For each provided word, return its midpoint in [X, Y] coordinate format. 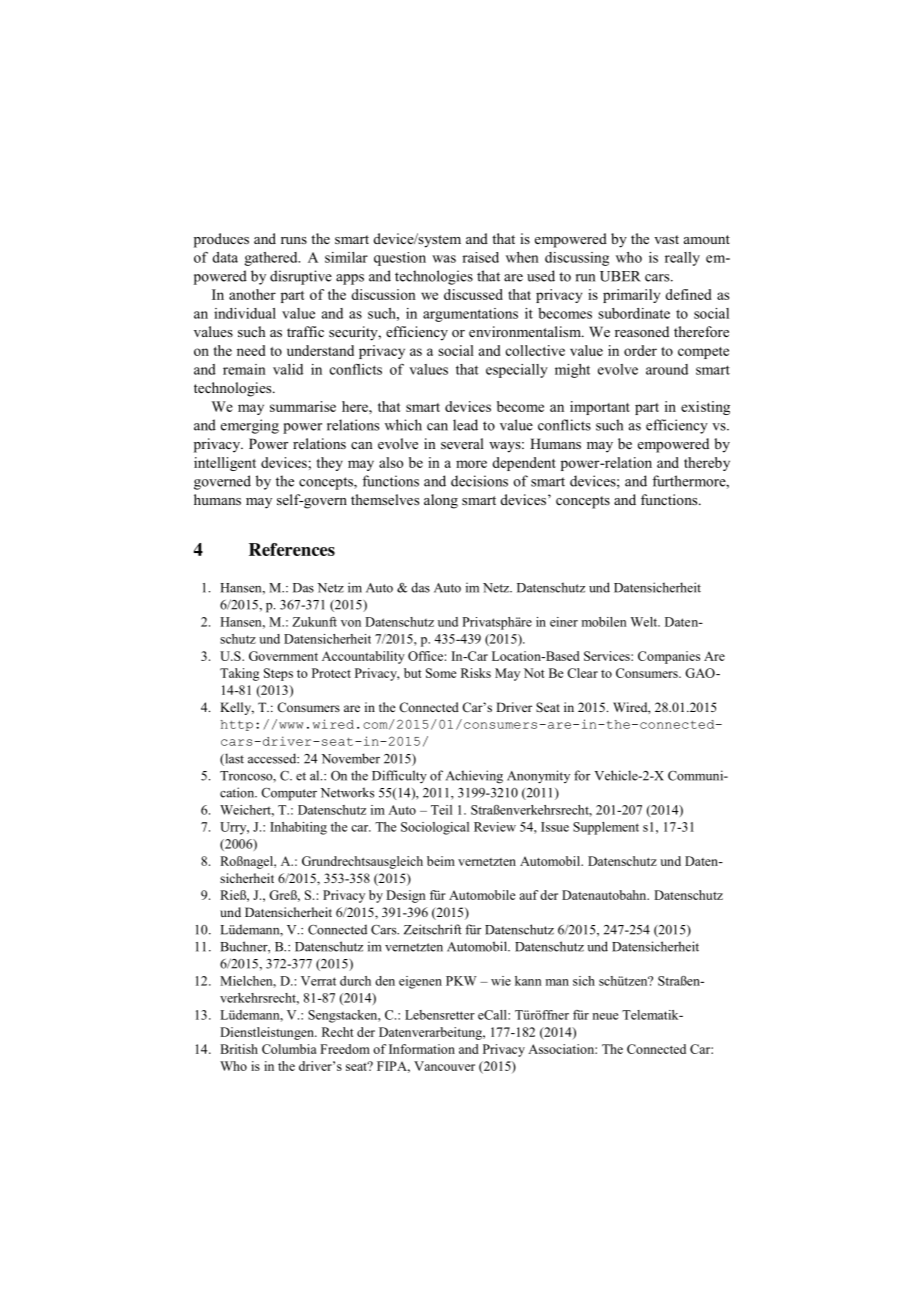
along [441, 501]
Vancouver [444, 1066]
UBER [620, 276]
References [292, 549]
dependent [524, 464]
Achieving [474, 777]
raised [480, 257]
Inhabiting [298, 828]
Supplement [606, 828]
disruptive [301, 277]
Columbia [289, 1049]
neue [605, 1016]
